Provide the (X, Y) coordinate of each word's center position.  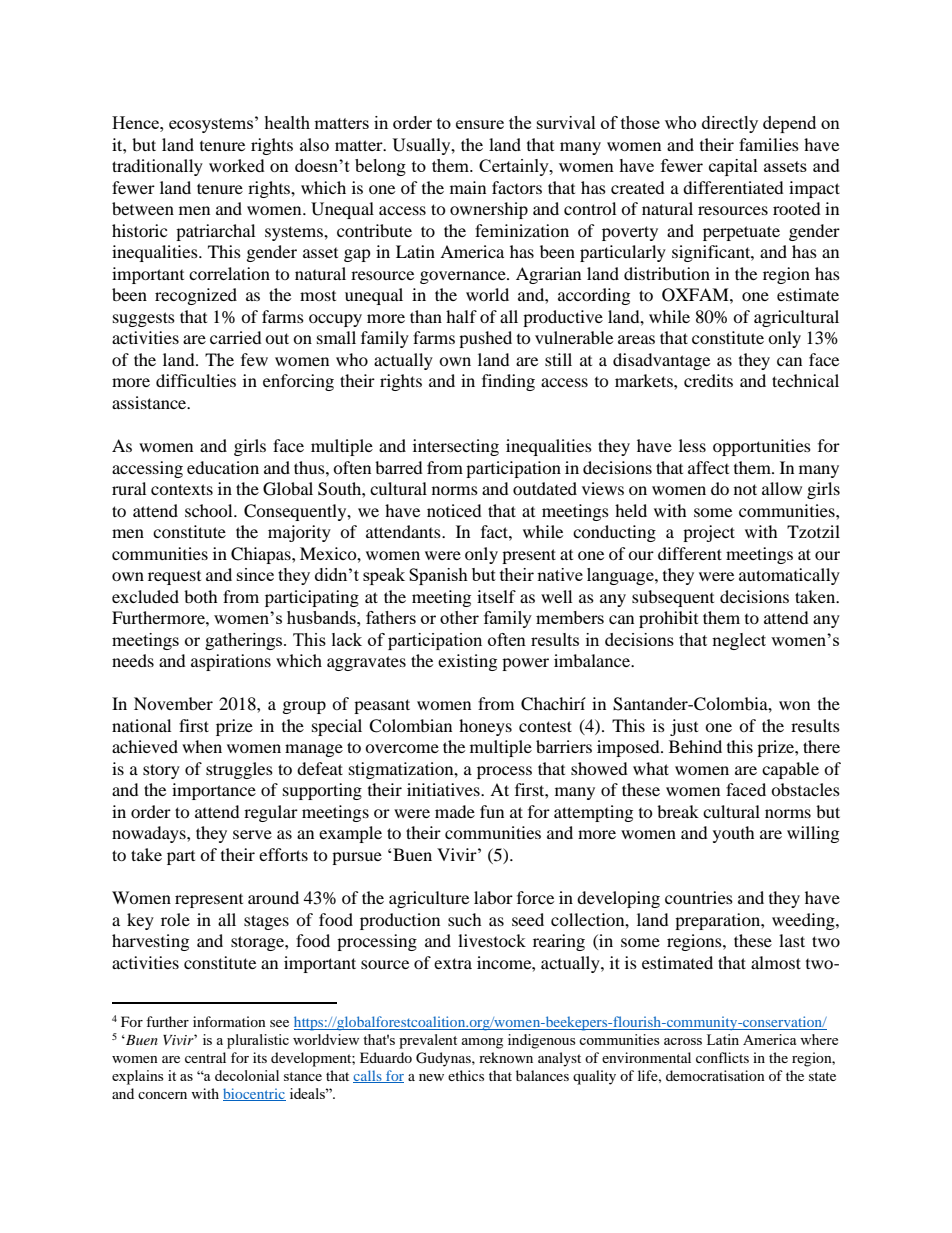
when (202, 746)
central (205, 1057)
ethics (466, 1075)
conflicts (722, 1057)
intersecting (456, 447)
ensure (480, 124)
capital (733, 167)
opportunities (762, 447)
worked (237, 165)
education (223, 467)
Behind (695, 746)
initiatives (444, 789)
